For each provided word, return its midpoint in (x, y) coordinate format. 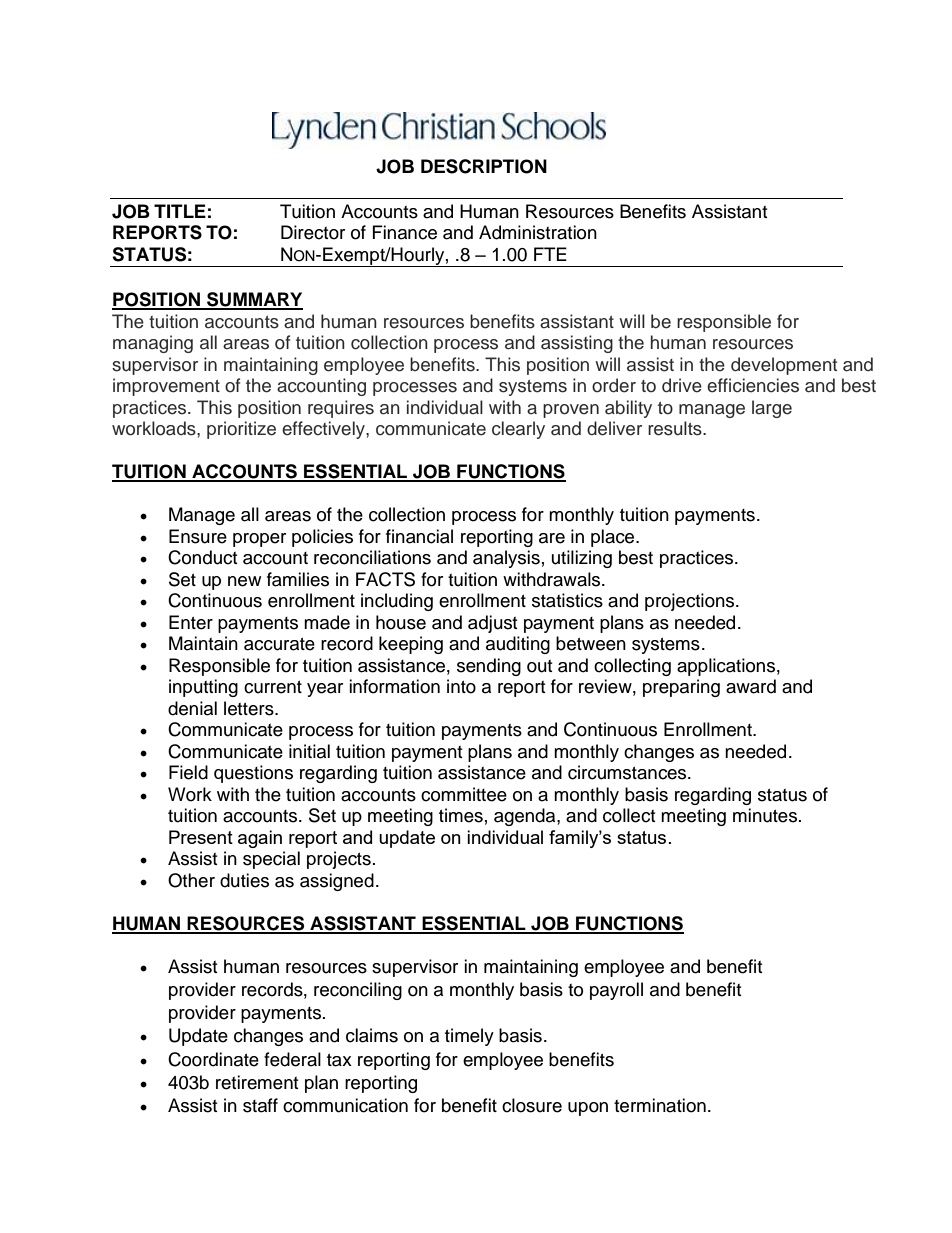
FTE (550, 254)
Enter (191, 622)
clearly (518, 430)
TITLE (180, 211)
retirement (257, 1082)
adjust (492, 624)
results (676, 428)
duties (244, 880)
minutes (766, 815)
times (461, 815)
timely (469, 1037)
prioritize (241, 430)
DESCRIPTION (484, 166)
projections (691, 602)
